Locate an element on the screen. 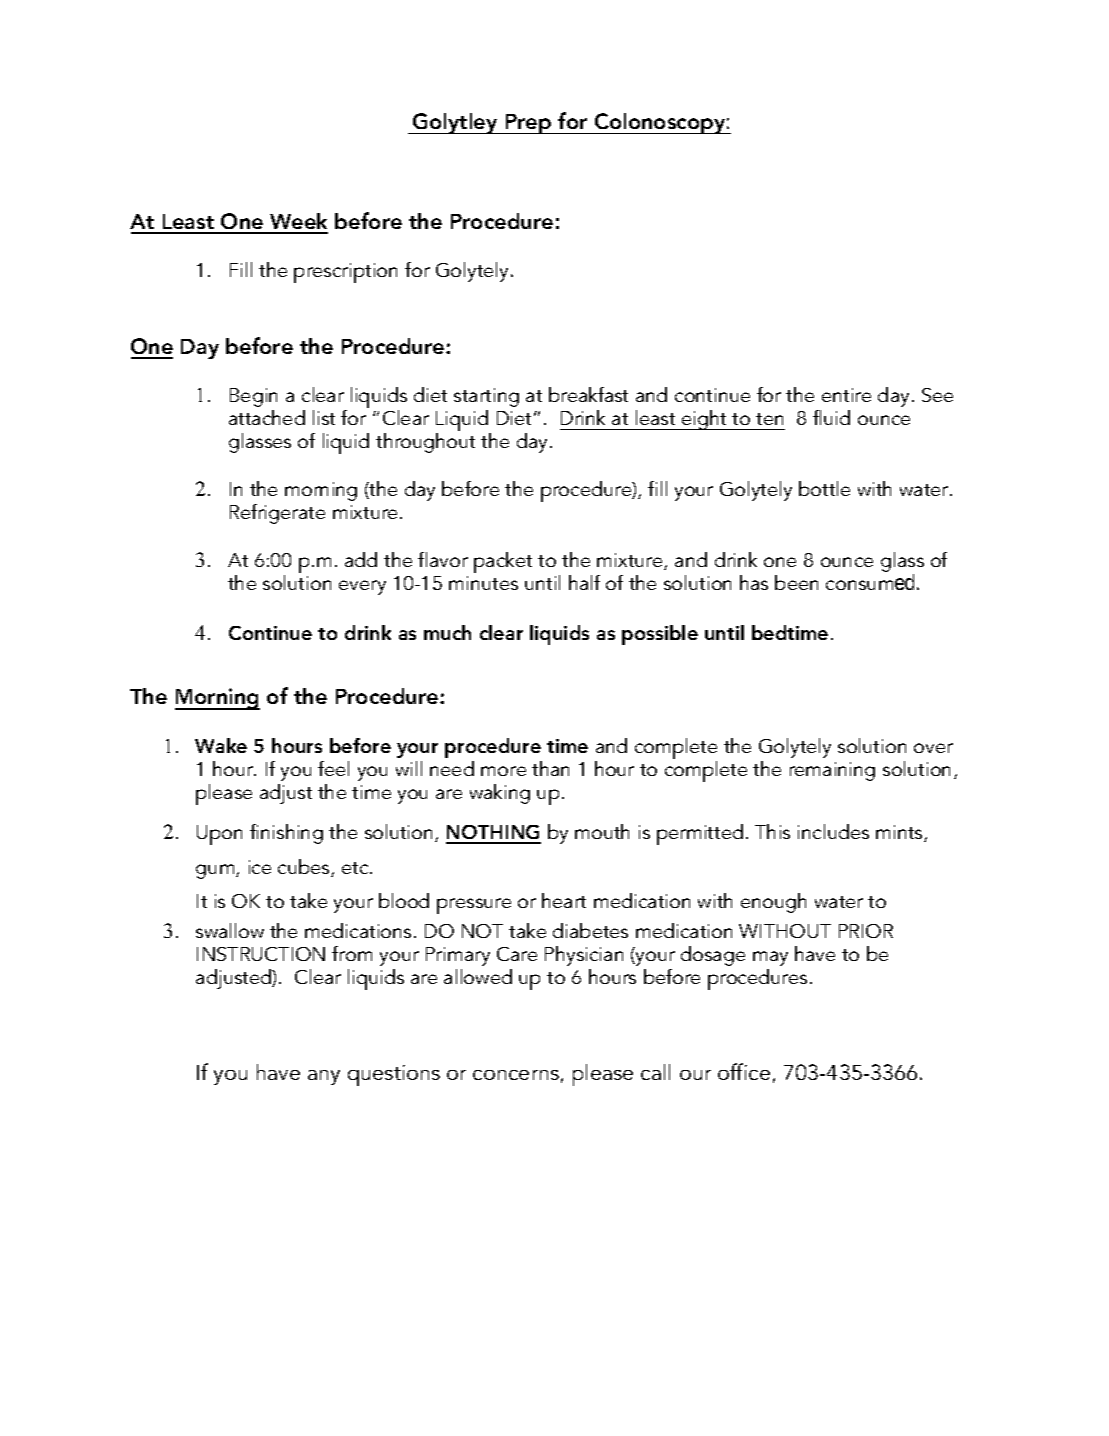  every is located at coordinates (362, 587).
